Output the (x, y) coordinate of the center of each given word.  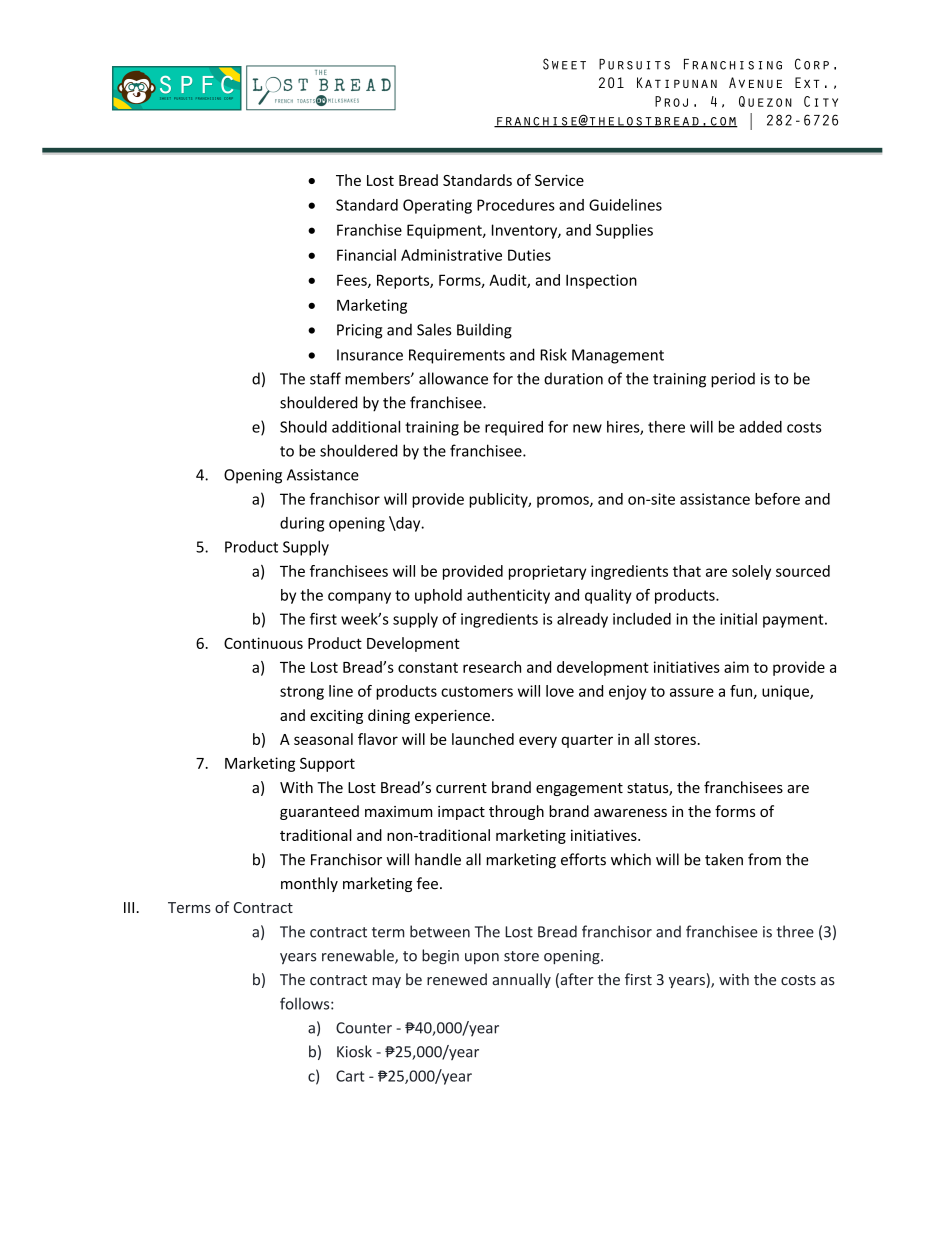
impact (461, 813)
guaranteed (319, 812)
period (733, 380)
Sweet (564, 64)
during (302, 524)
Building (484, 331)
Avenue (755, 82)
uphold (438, 596)
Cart (350, 1076)
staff (325, 378)
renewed (457, 979)
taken (724, 859)
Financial (366, 255)
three (795, 931)
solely (751, 572)
